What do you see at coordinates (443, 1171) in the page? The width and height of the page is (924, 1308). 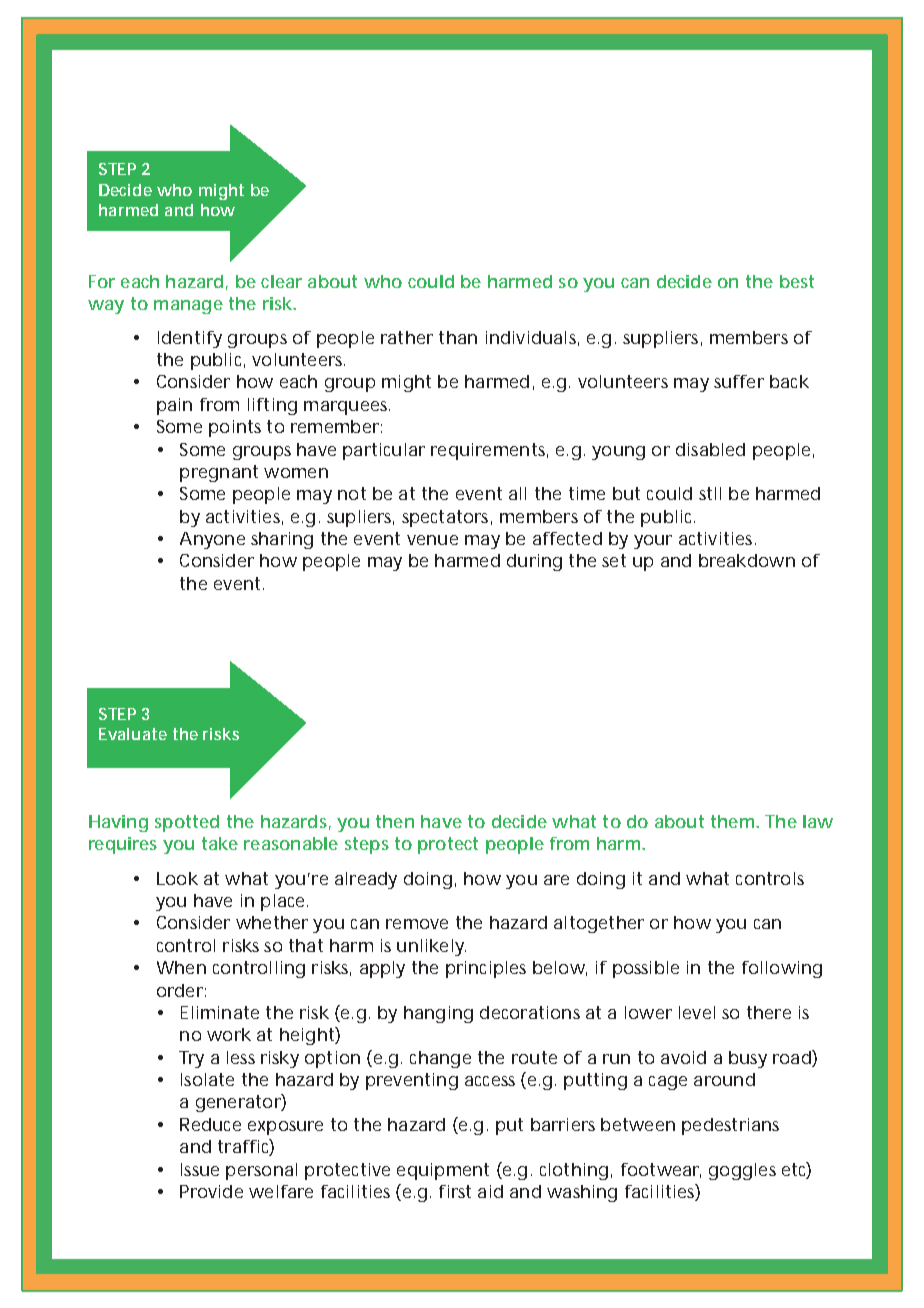 I see `equipment` at bounding box center [443, 1171].
